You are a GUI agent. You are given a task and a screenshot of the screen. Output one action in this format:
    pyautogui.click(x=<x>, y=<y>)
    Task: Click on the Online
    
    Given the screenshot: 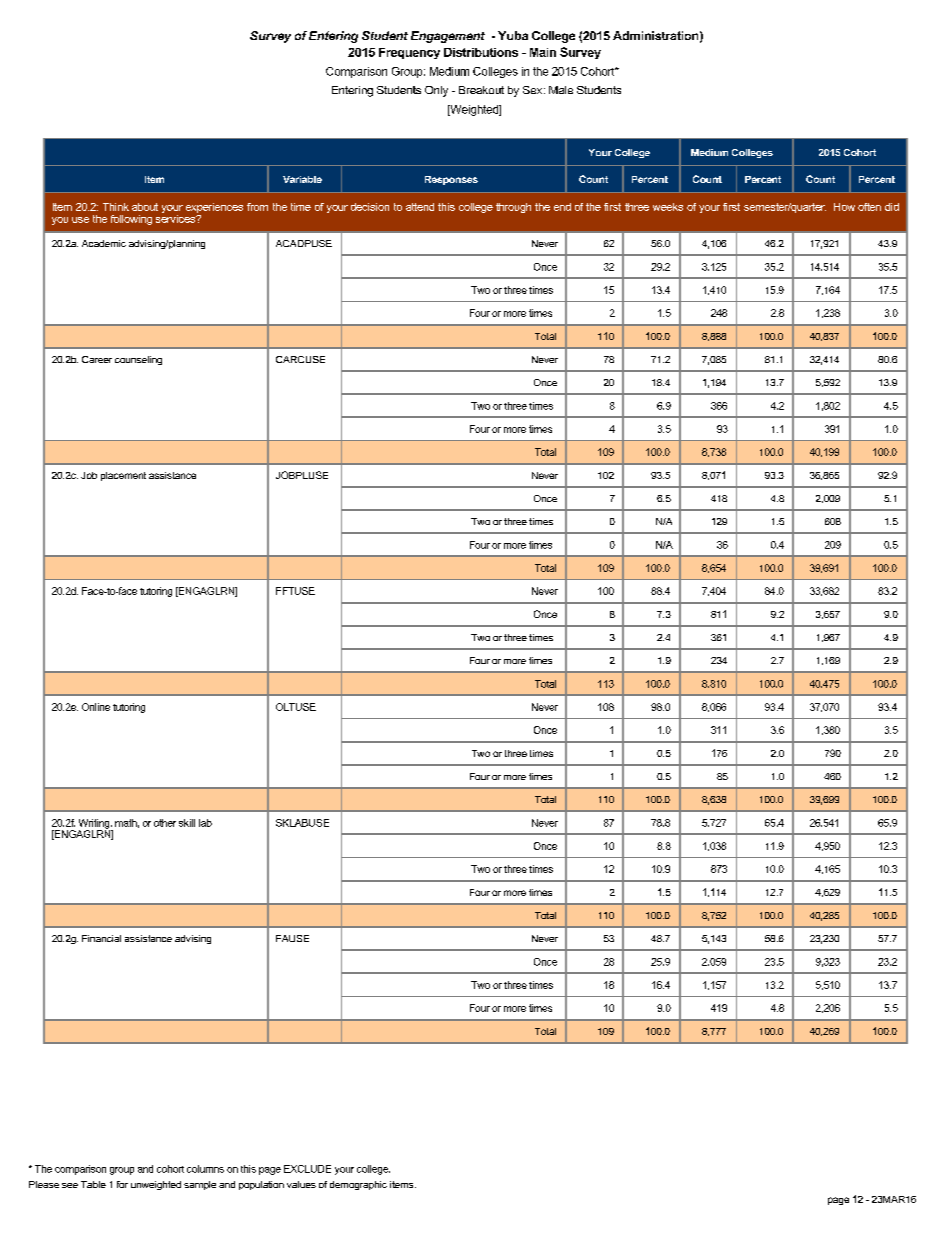 What is the action you would take?
    pyautogui.click(x=96, y=707)
